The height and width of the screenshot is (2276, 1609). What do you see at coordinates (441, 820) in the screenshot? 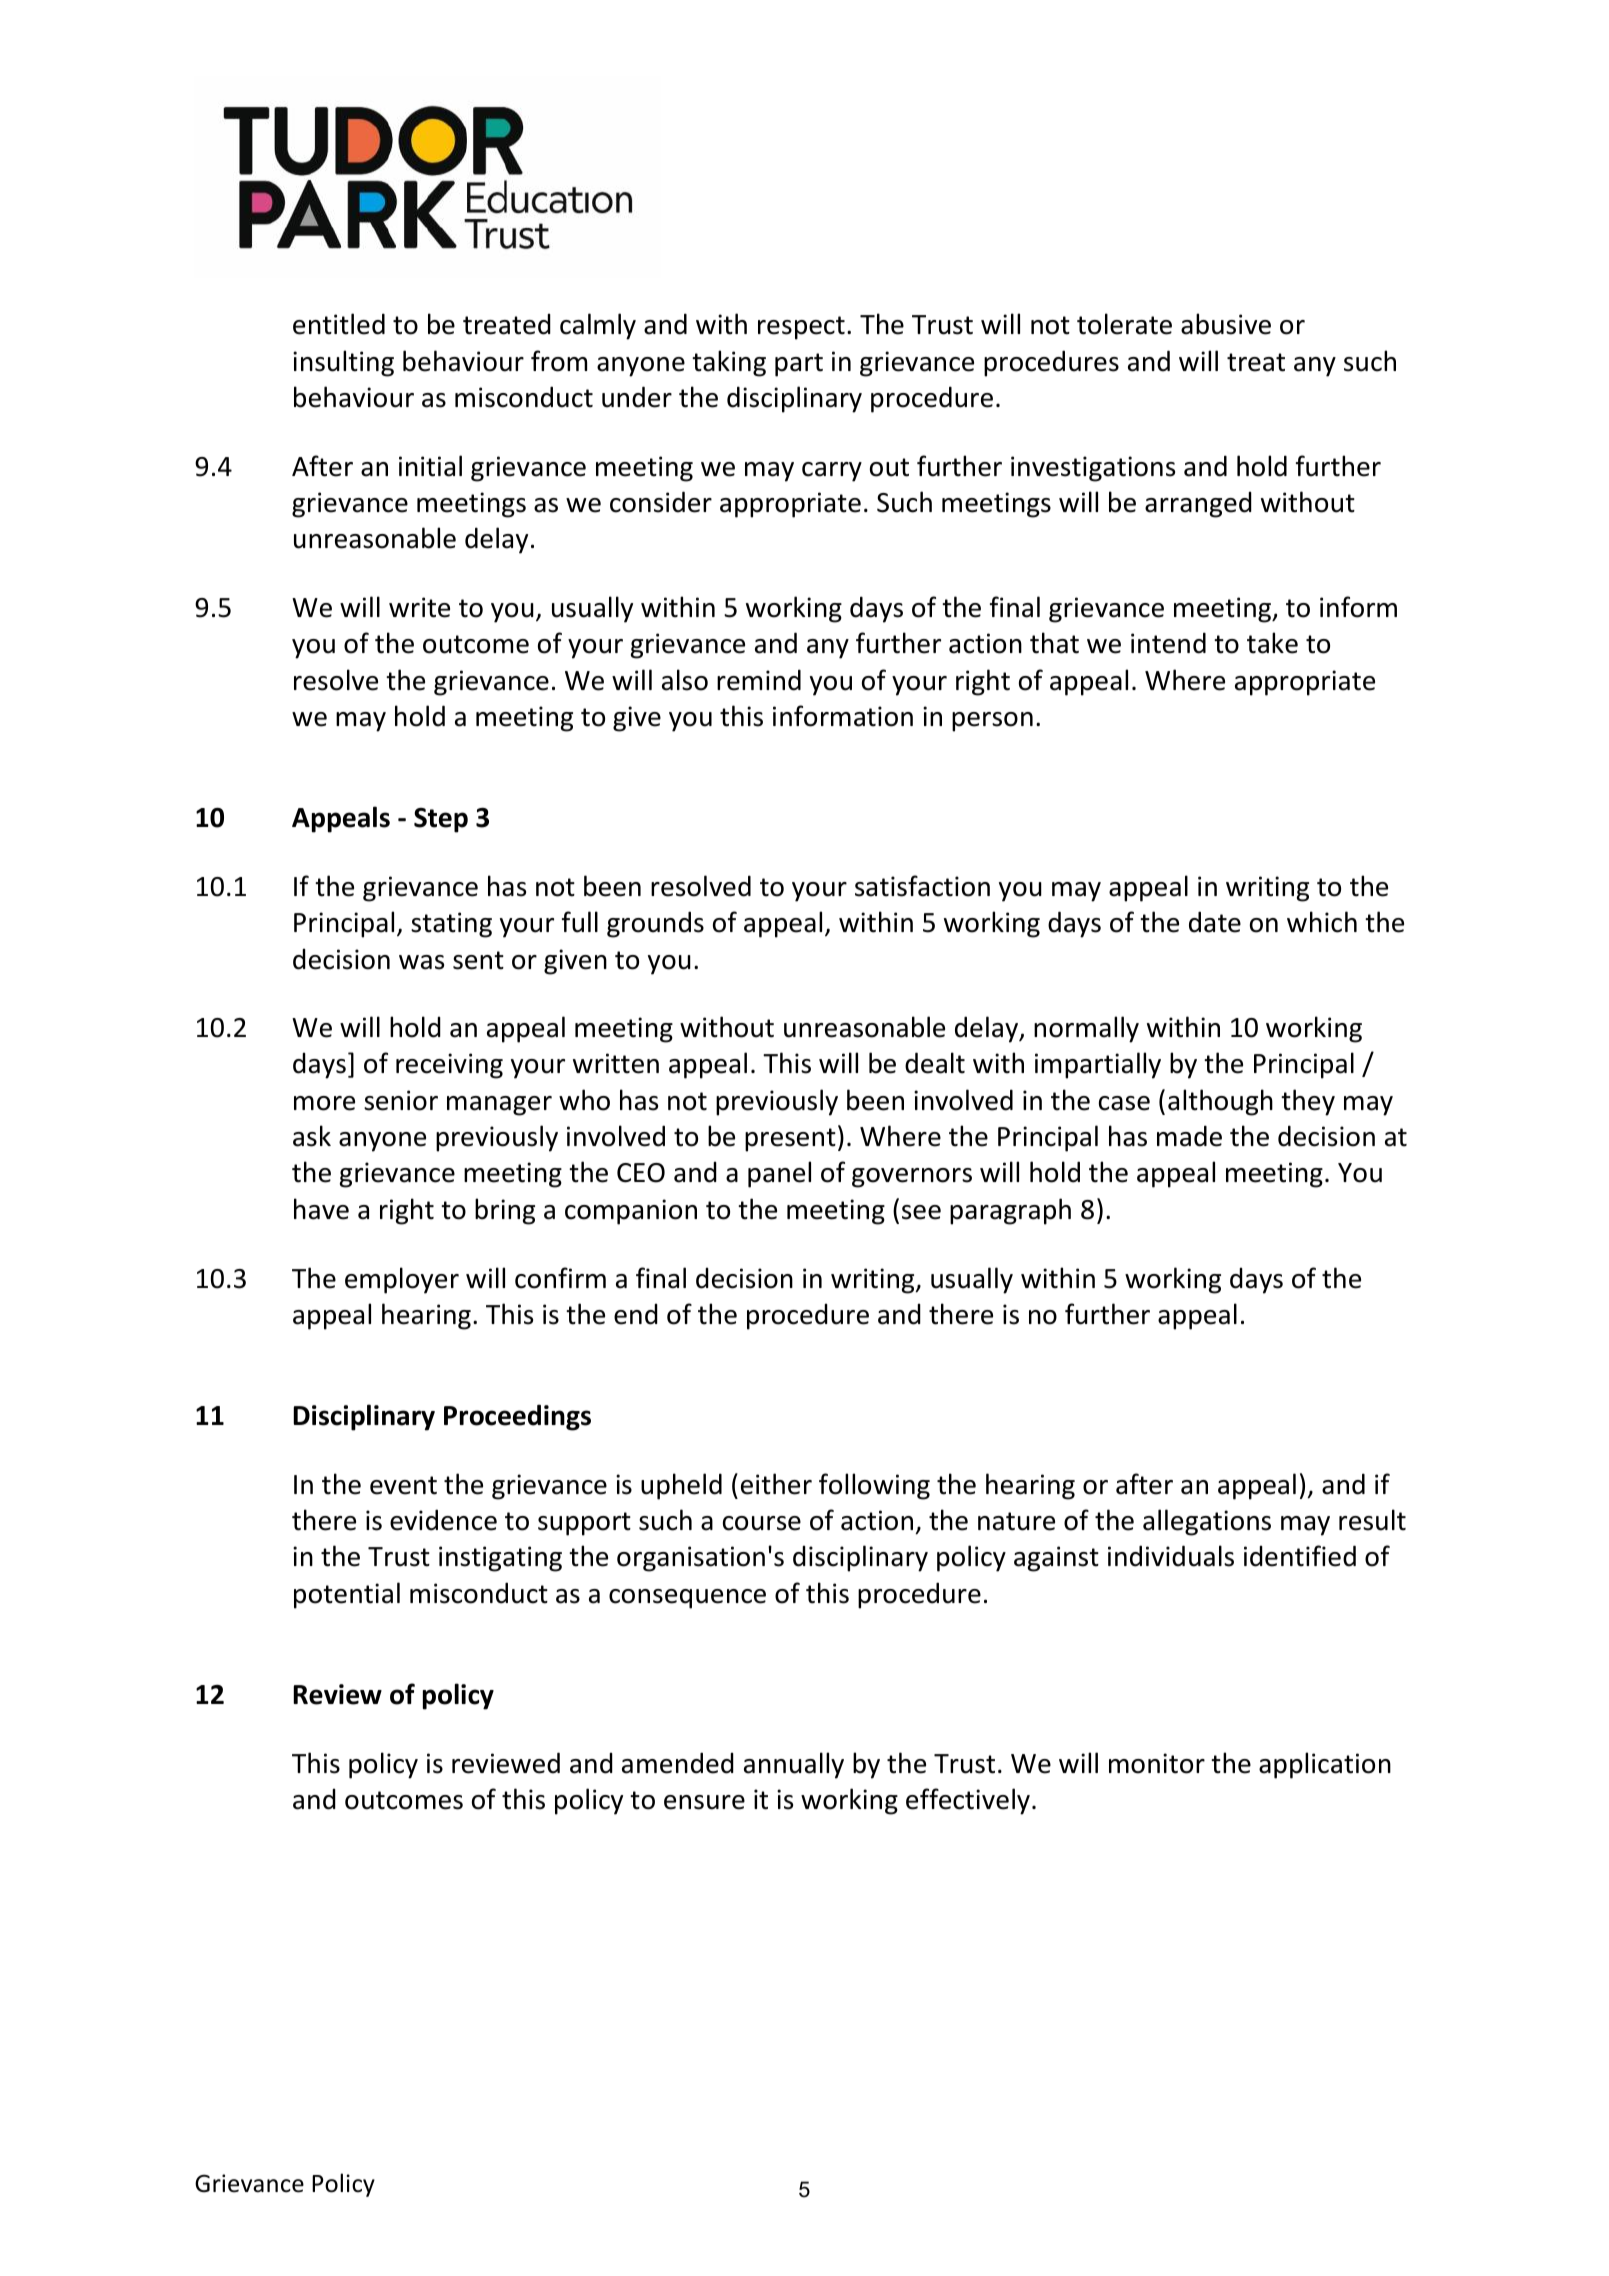
I see `Step` at bounding box center [441, 820].
